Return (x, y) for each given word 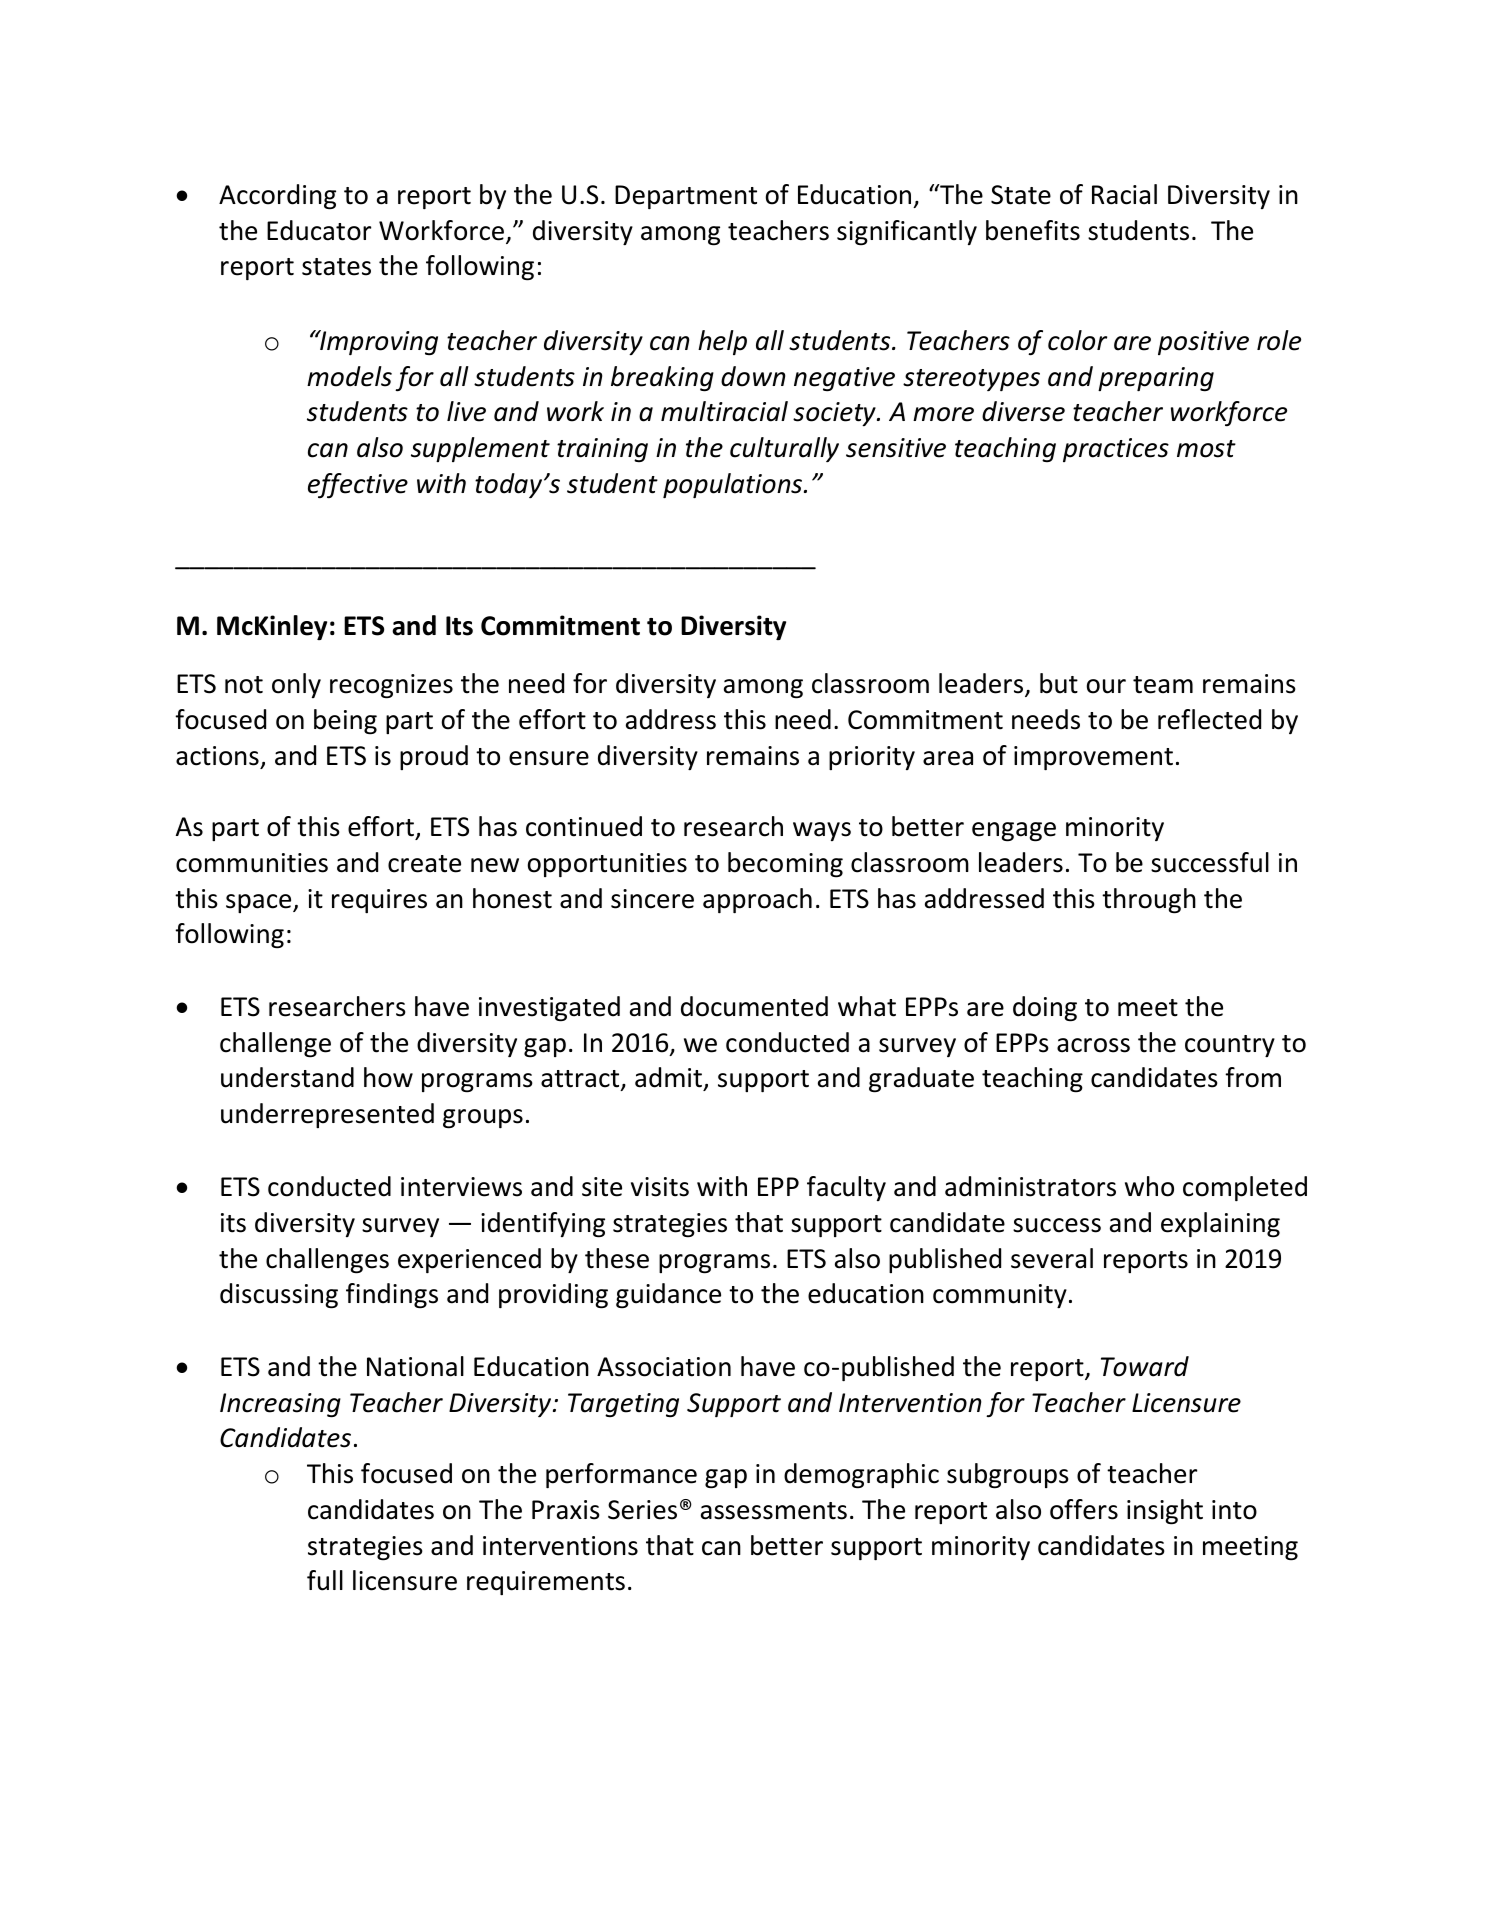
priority (872, 758)
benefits (1033, 230)
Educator (319, 230)
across (1093, 1045)
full (325, 1580)
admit (669, 1079)
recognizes (391, 686)
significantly (907, 233)
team (1163, 685)
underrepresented (327, 1115)
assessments (774, 1511)
